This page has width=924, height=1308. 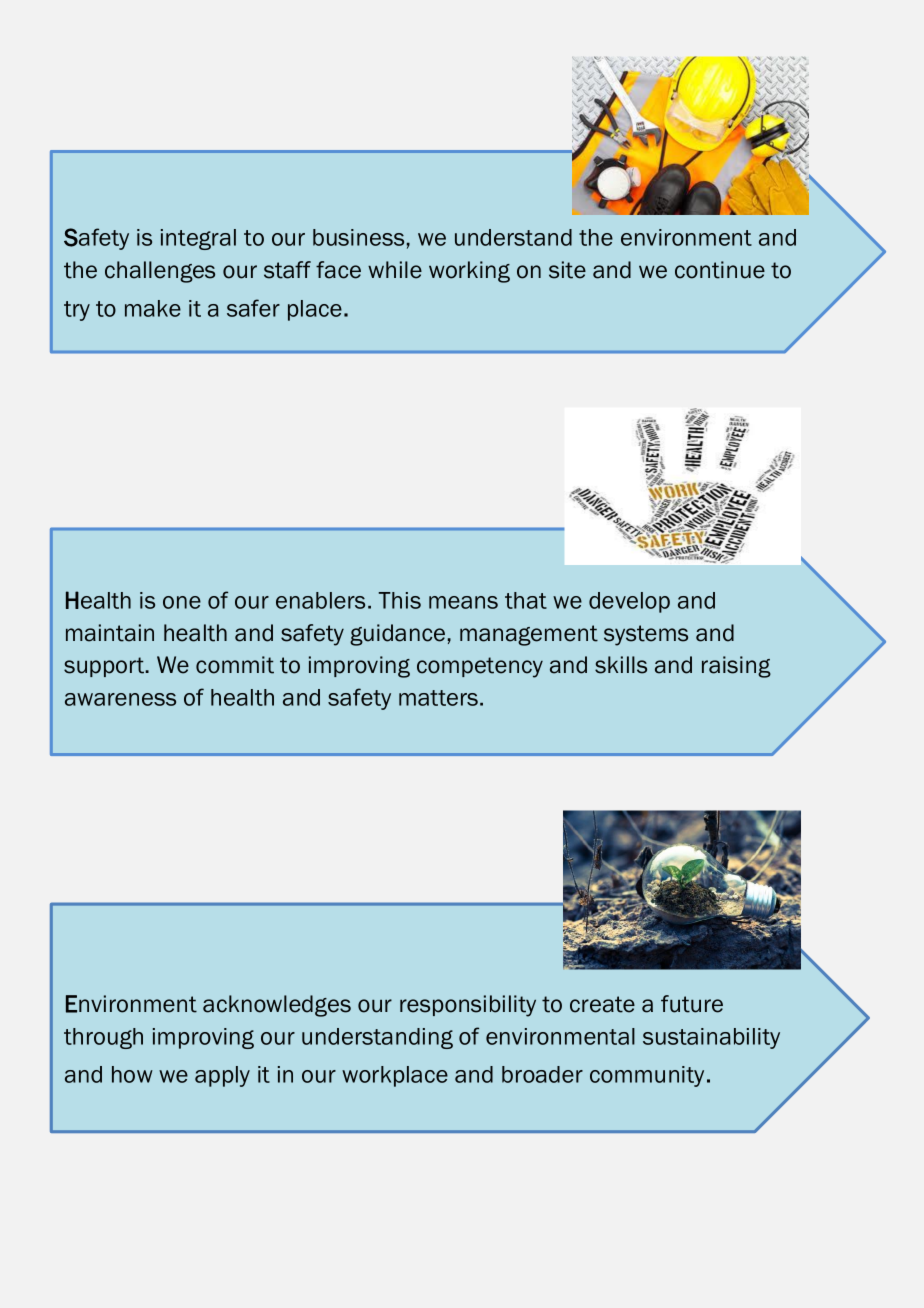 I want to click on one, so click(x=182, y=602).
